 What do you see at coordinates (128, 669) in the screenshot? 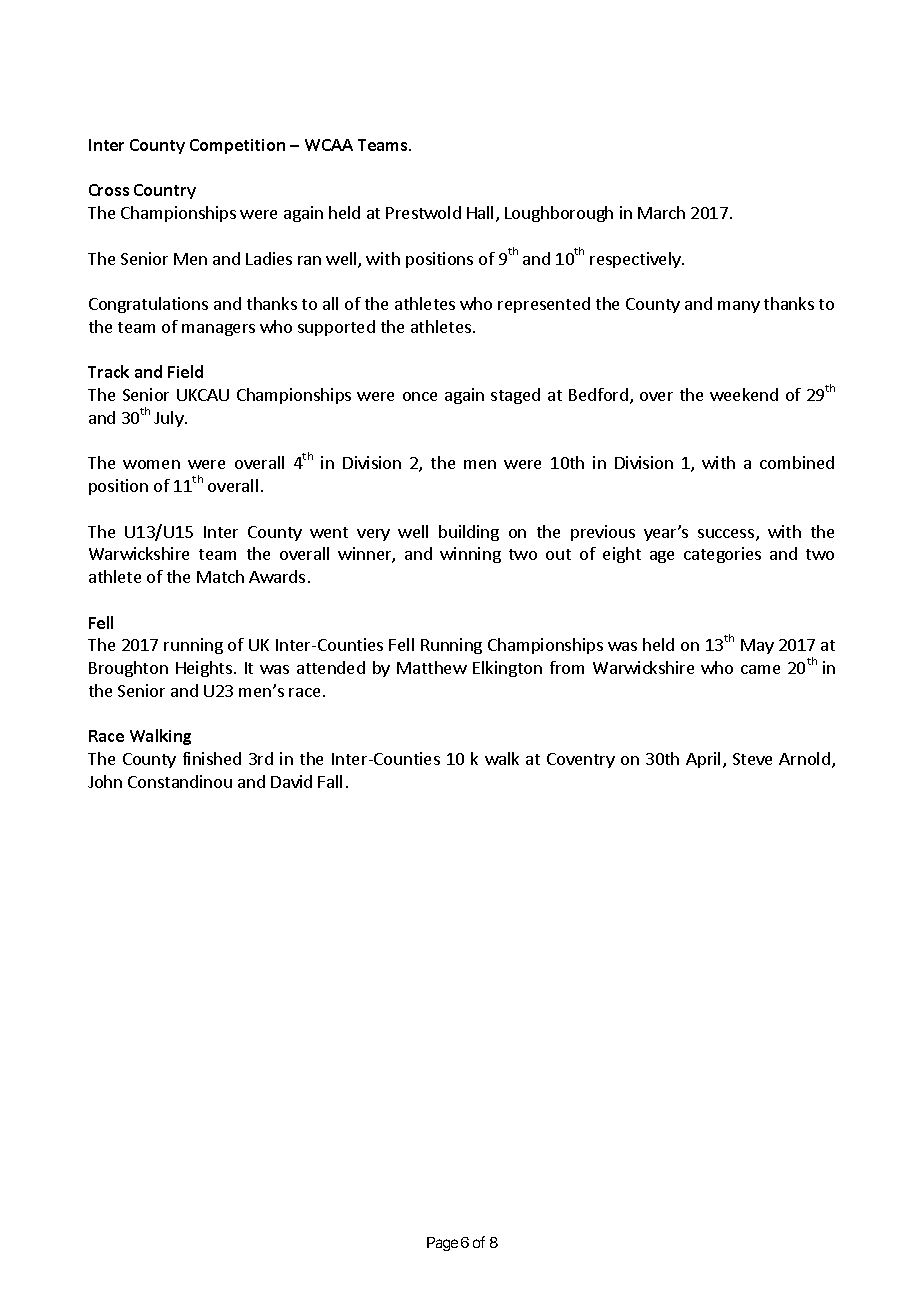
I see `Broughton` at bounding box center [128, 669].
